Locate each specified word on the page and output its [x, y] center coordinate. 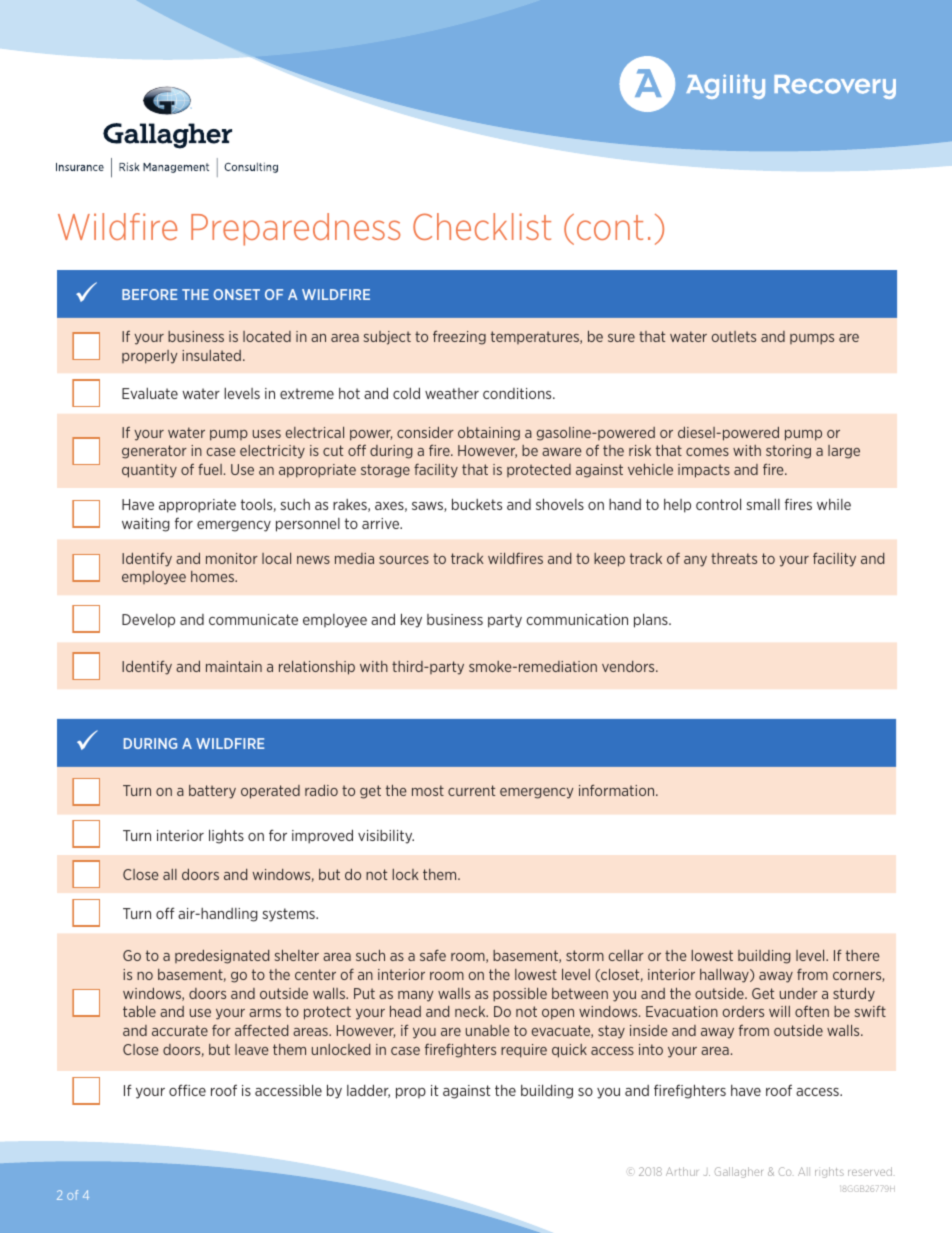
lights [226, 836]
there [863, 955]
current [471, 790]
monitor [232, 558]
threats [734, 558]
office [187, 1090]
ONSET [236, 294]
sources [404, 560]
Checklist [482, 226]
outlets [734, 336]
